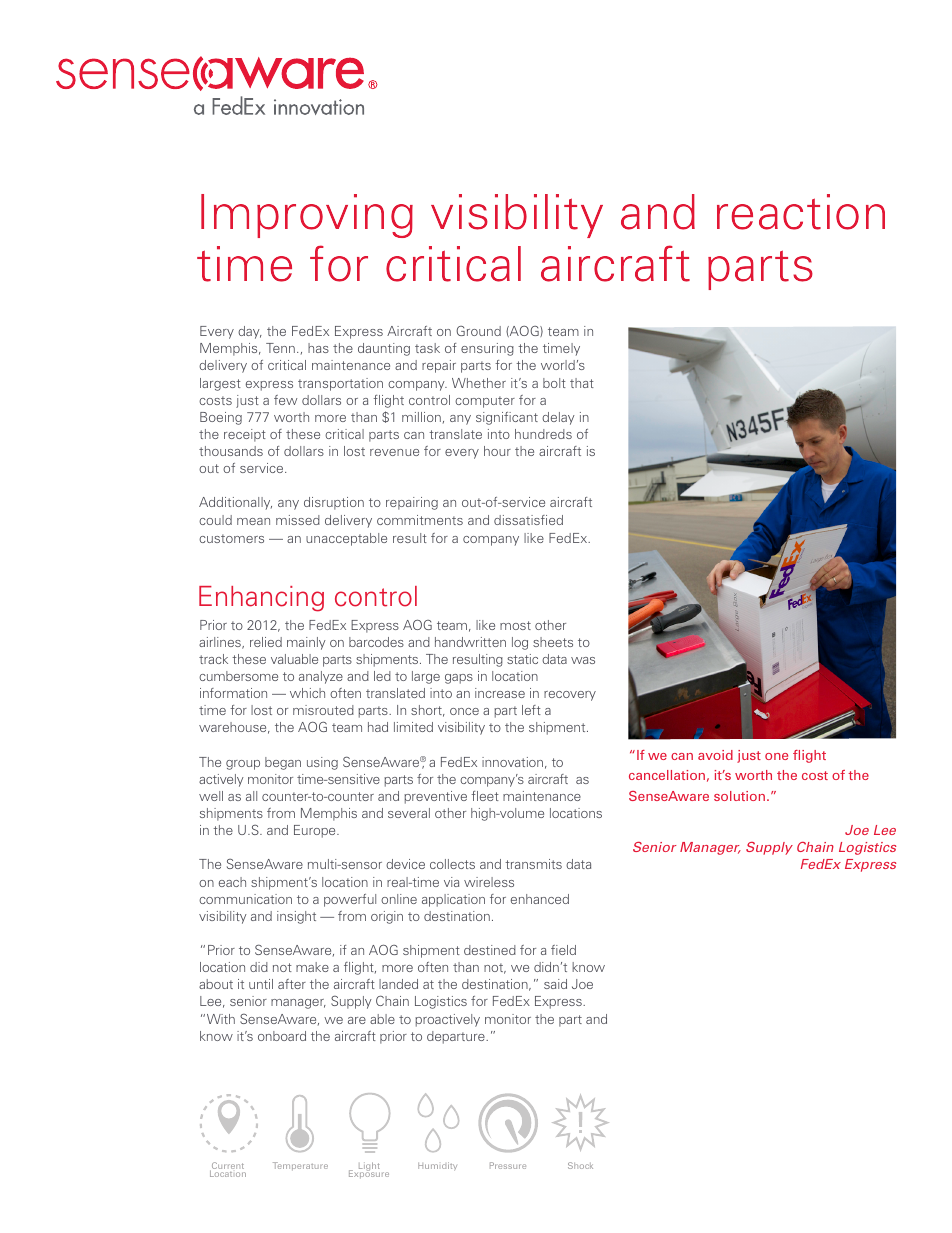  What do you see at coordinates (739, 796) in the image?
I see `solution` at bounding box center [739, 796].
